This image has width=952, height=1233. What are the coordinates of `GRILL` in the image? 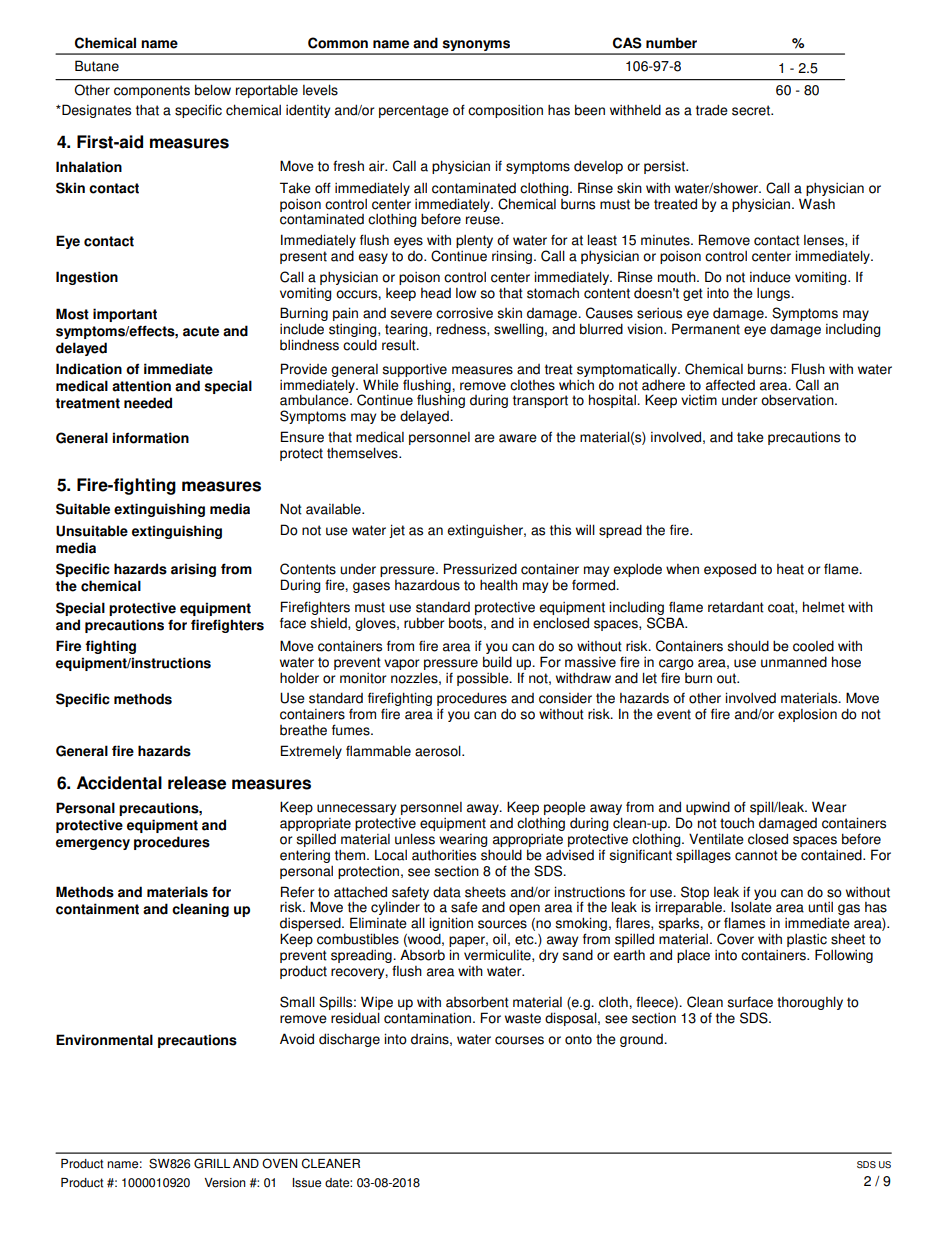 It's located at (212, 1163).
